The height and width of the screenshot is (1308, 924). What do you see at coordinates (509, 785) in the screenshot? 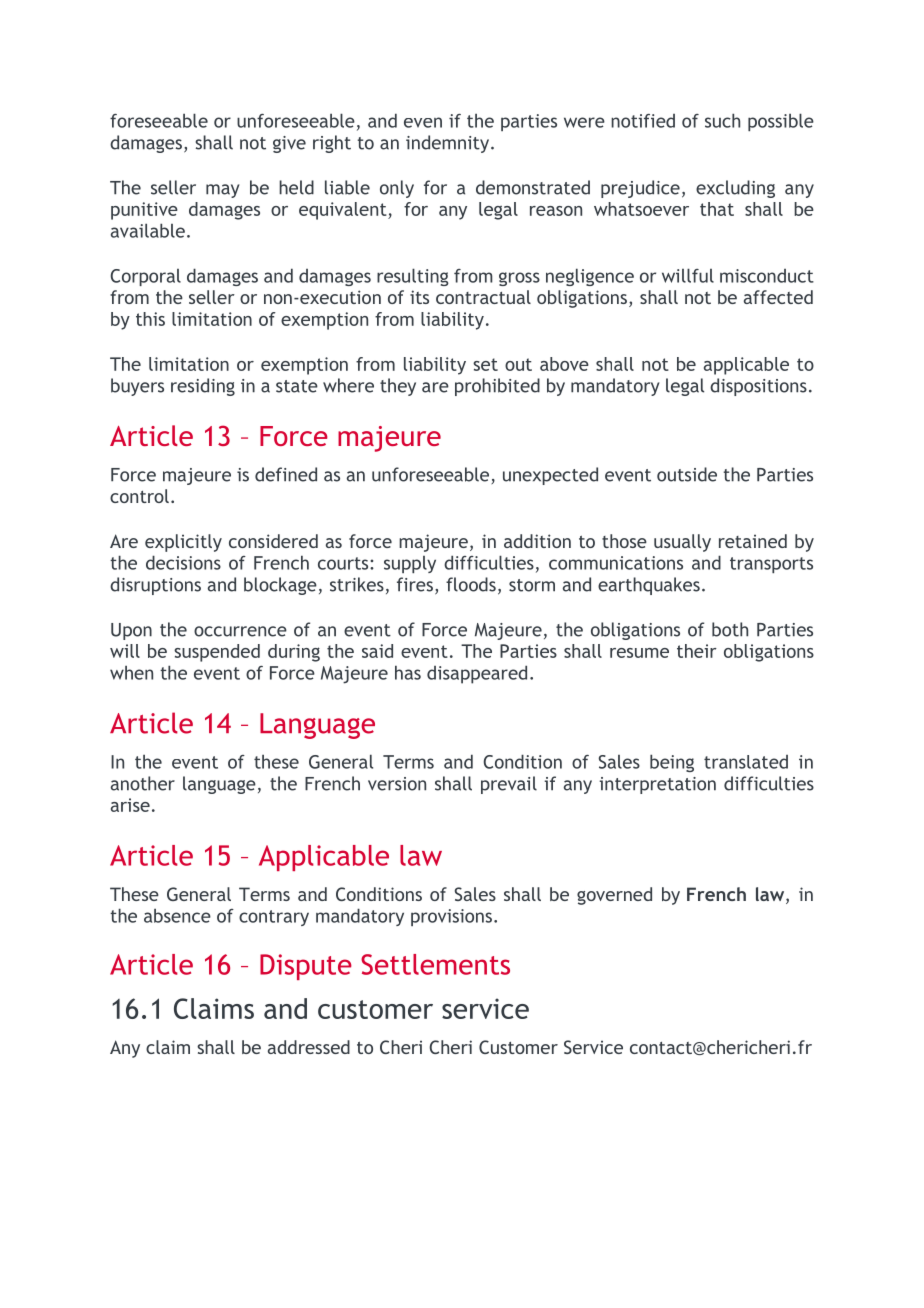
I see `prevail` at bounding box center [509, 785].
